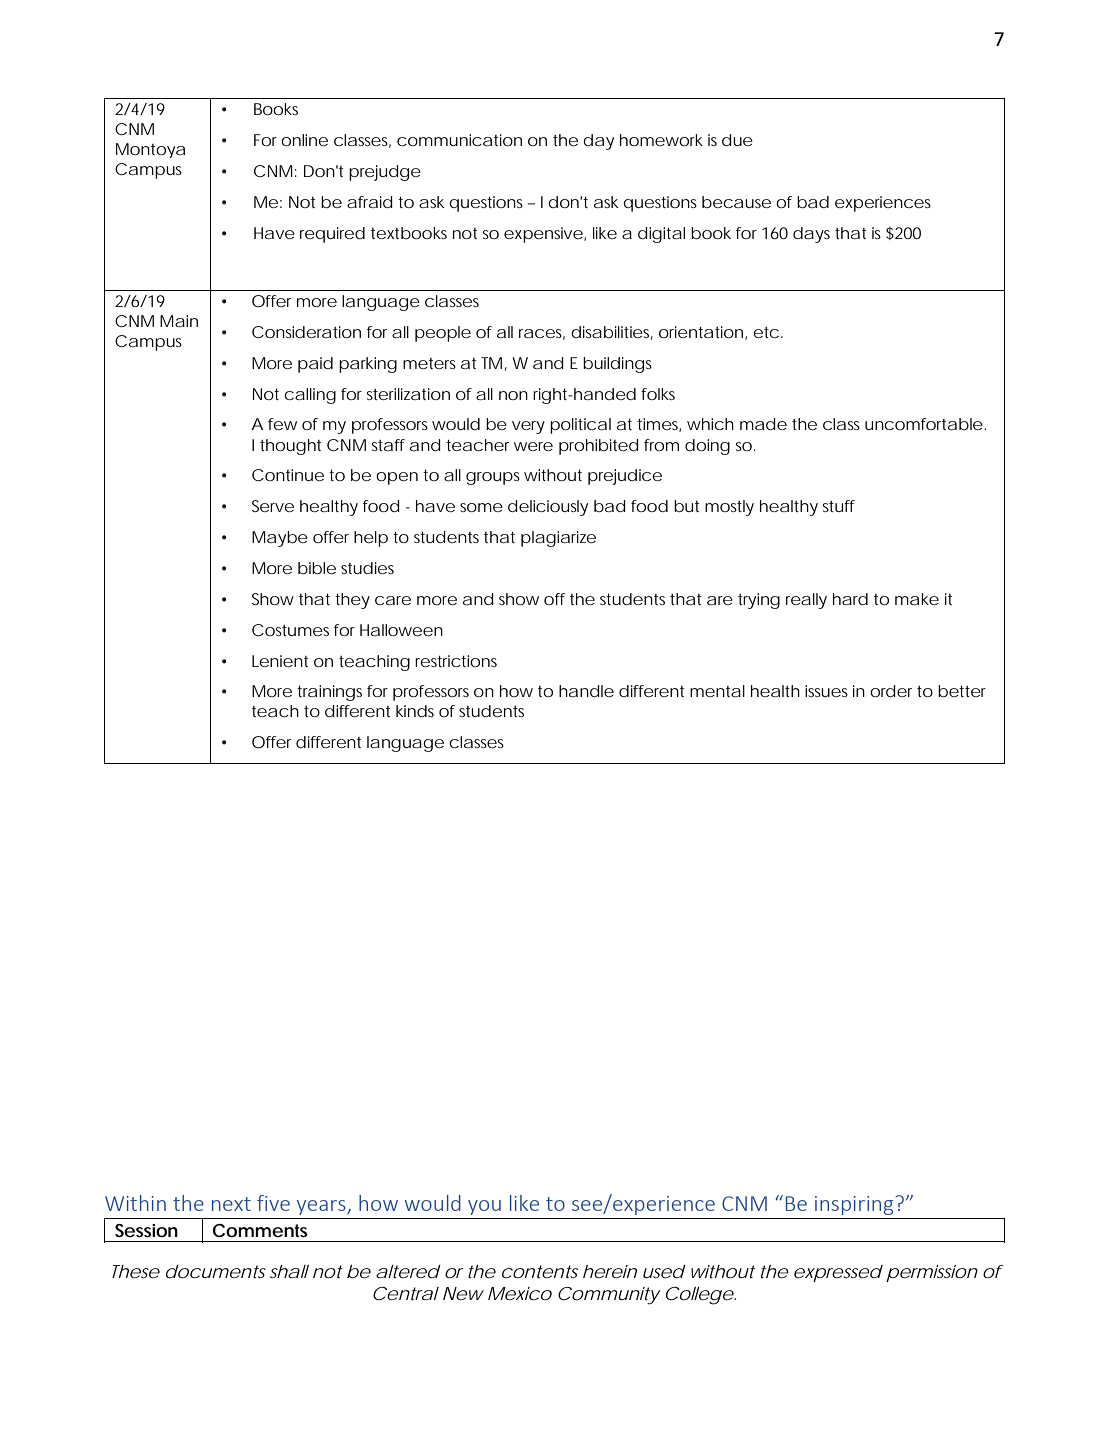 The image size is (1109, 1435). I want to click on meters, so click(429, 363).
